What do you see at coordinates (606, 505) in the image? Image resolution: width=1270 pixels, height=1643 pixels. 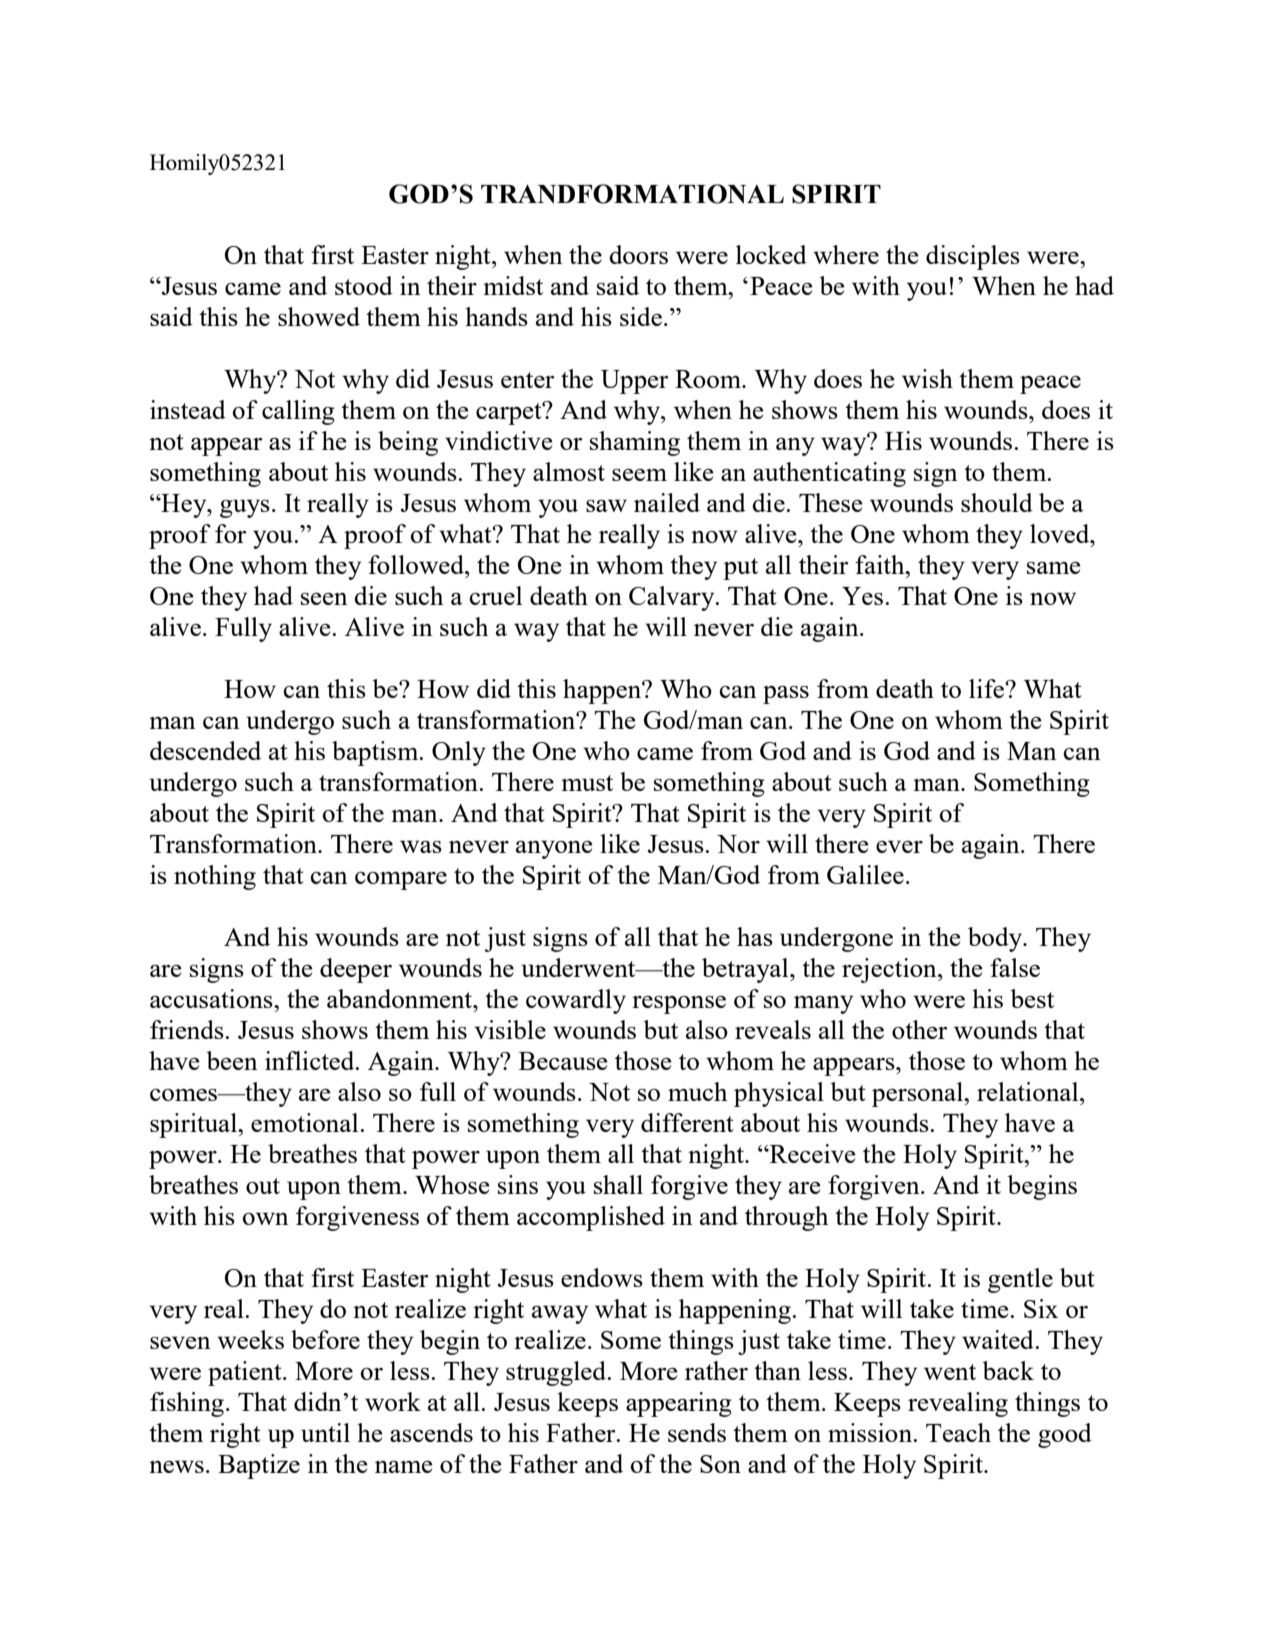 I see `saw` at bounding box center [606, 505].
